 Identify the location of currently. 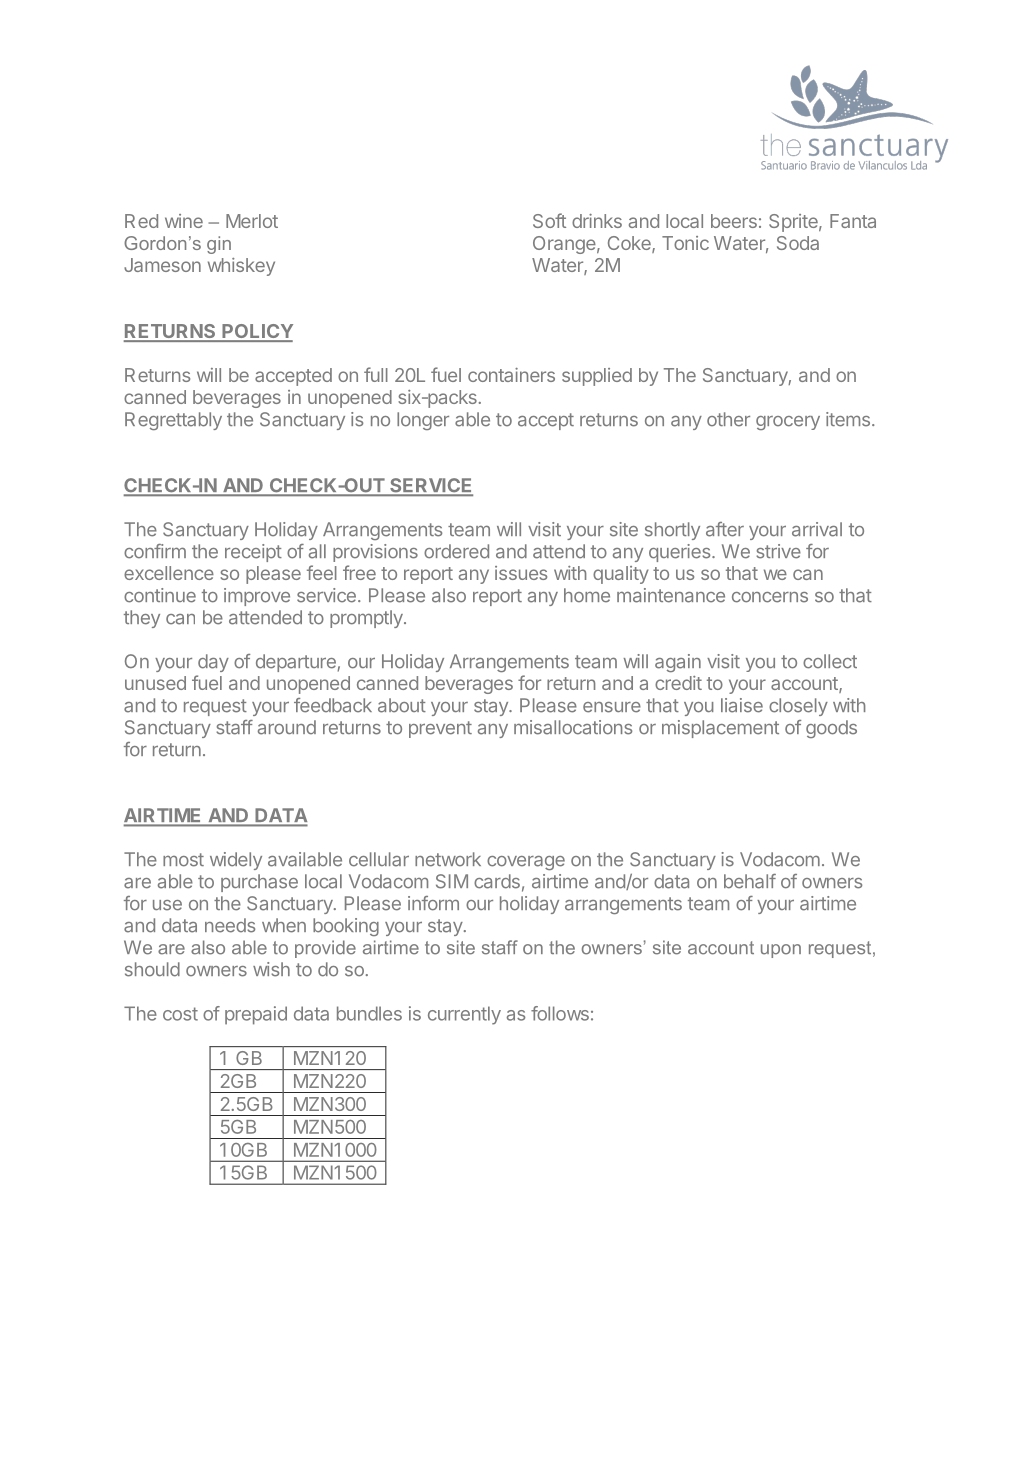
(464, 1015).
